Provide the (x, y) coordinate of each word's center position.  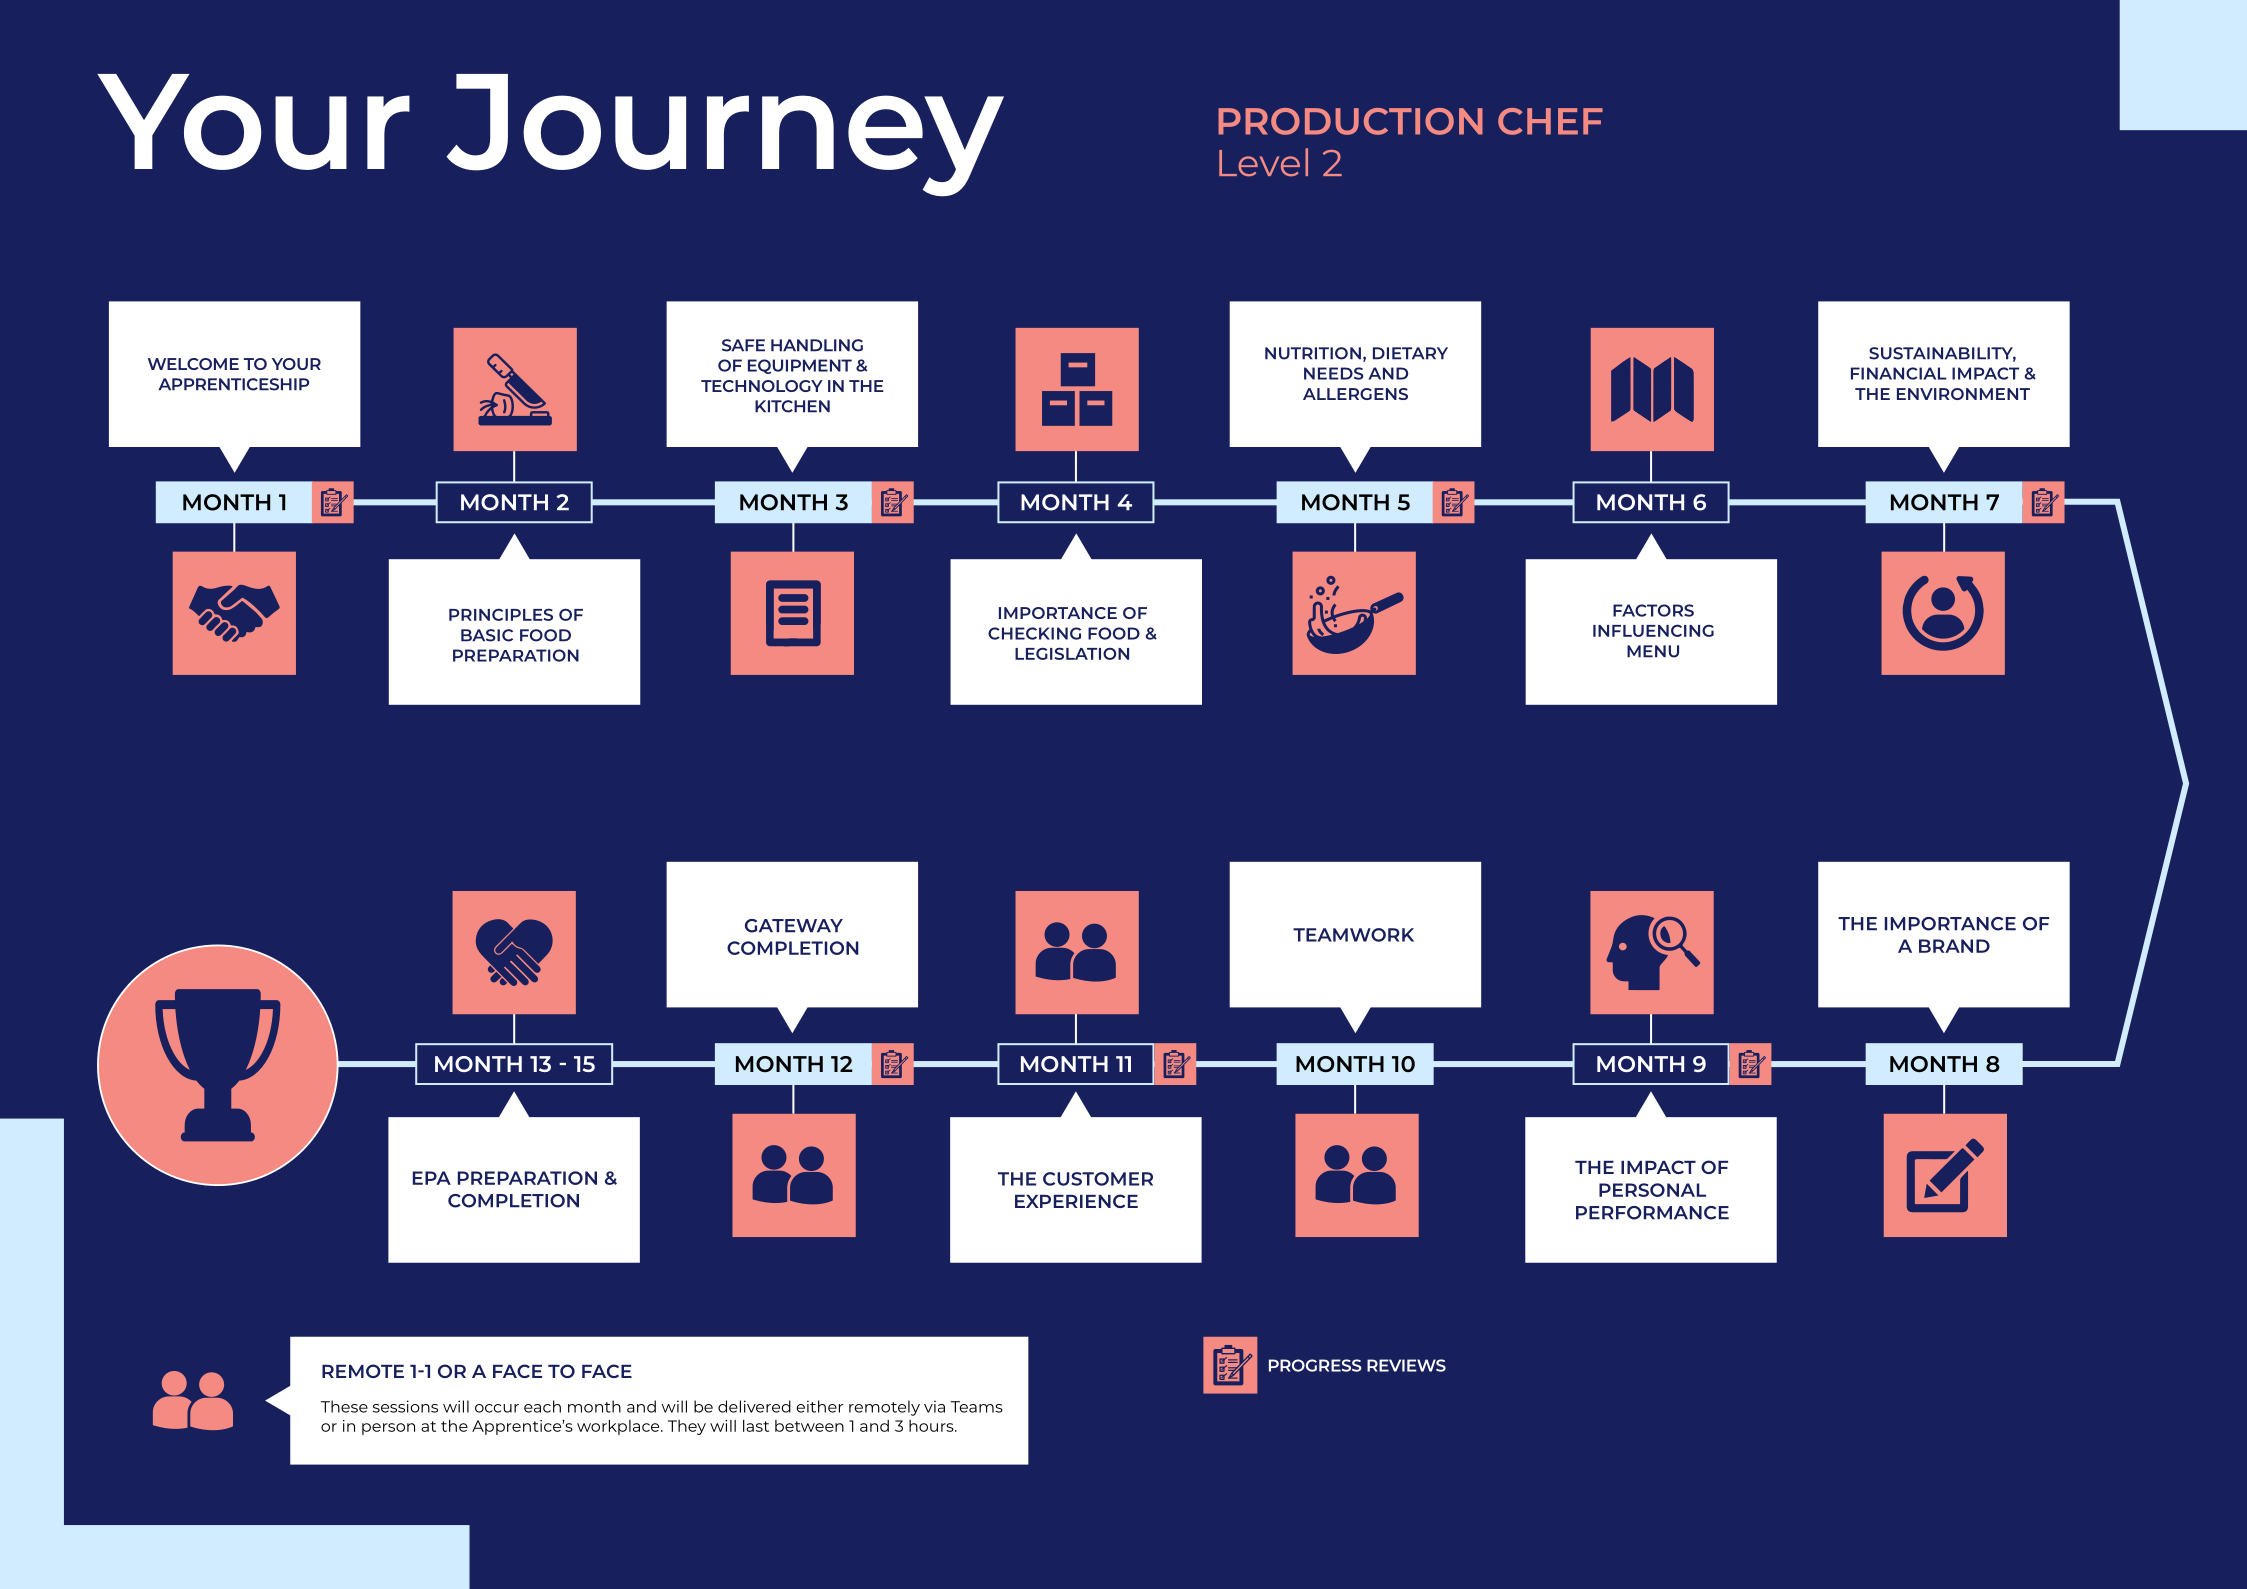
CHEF (1550, 121)
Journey (725, 135)
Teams (977, 1407)
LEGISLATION (1072, 653)
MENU (1653, 651)
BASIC (487, 635)
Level (1263, 162)
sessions (405, 1406)
